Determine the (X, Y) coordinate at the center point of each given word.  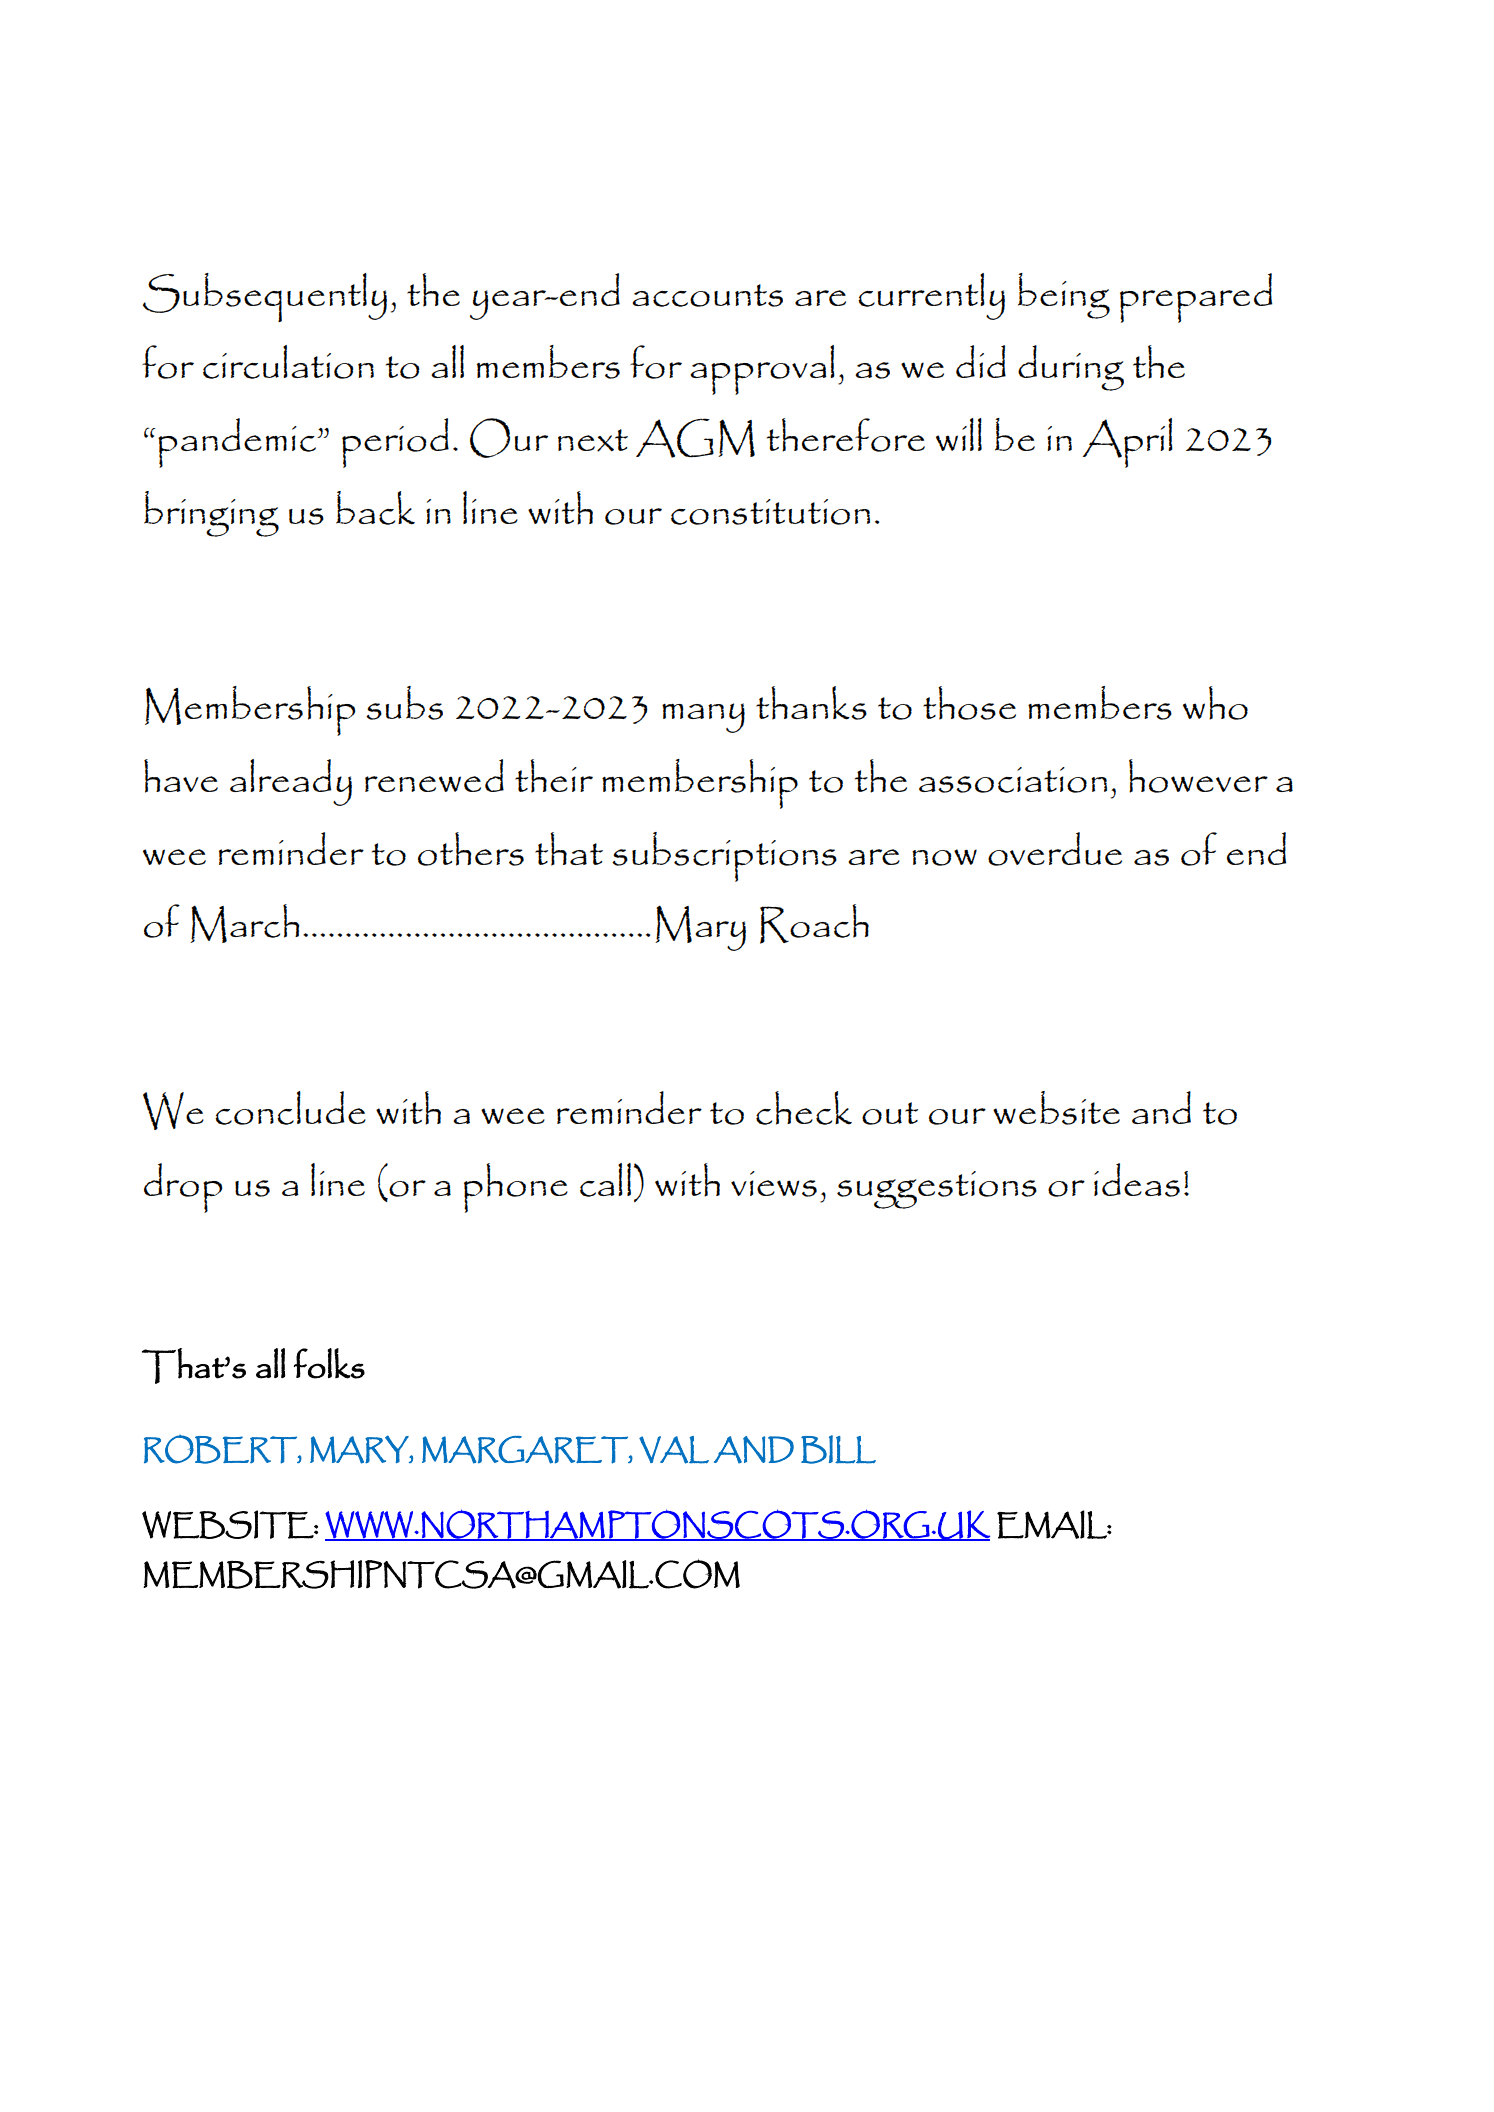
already (291, 782)
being (1064, 296)
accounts (707, 295)
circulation (288, 362)
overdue (1055, 849)
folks (329, 1363)
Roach (814, 924)
